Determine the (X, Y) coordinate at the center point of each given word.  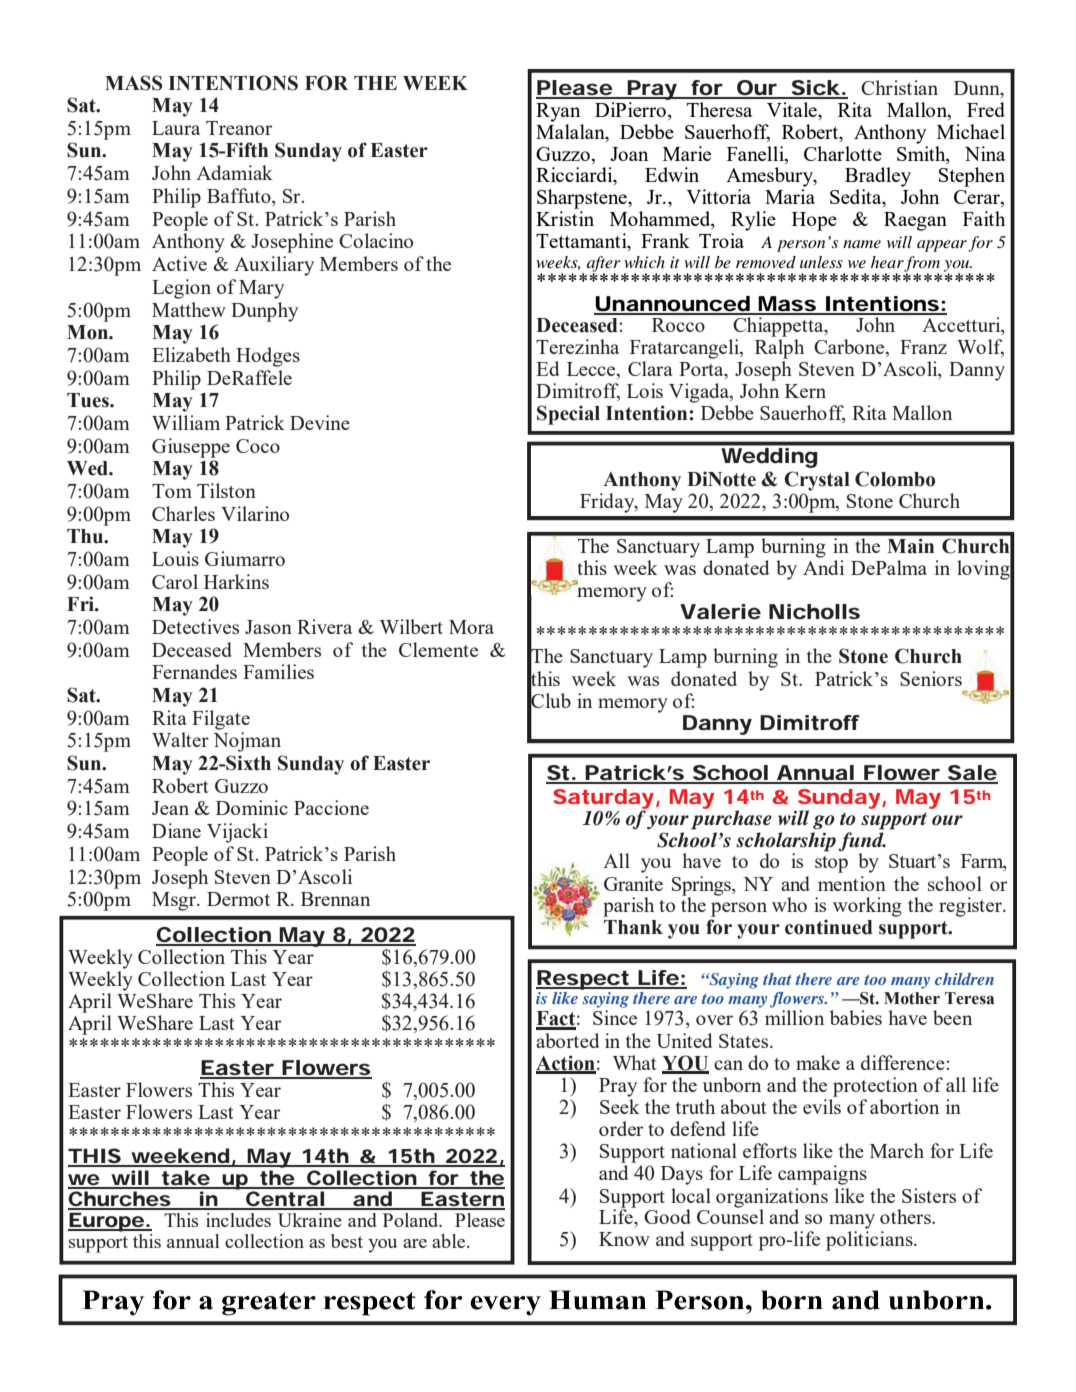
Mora (471, 627)
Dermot (238, 899)
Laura (176, 128)
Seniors (931, 678)
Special (568, 415)
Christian (899, 87)
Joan (629, 154)
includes (238, 1220)
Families (278, 671)
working (867, 907)
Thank (633, 927)
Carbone (850, 348)
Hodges (268, 357)
